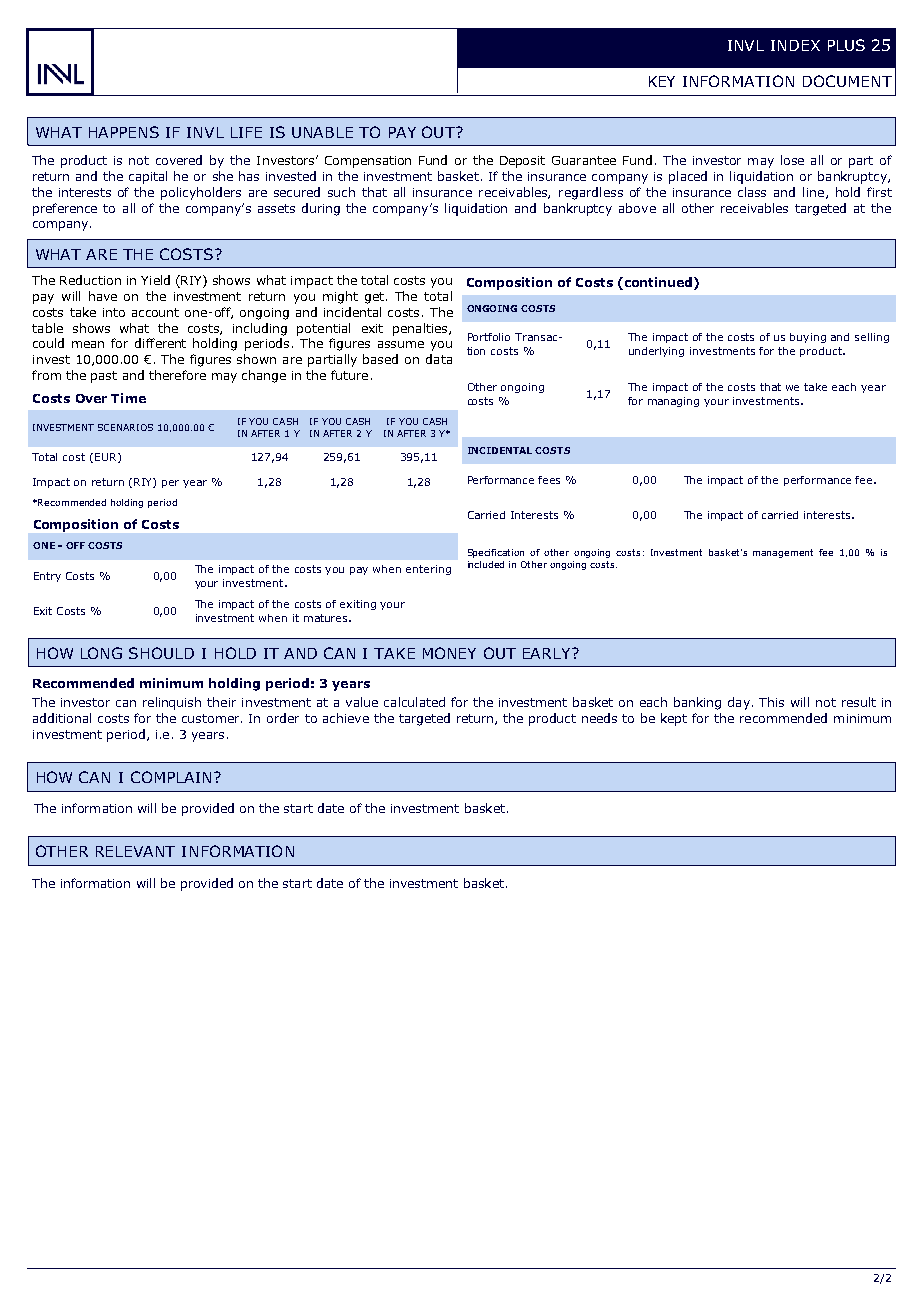 The height and width of the document is (1308, 924). I want to click on Yield, so click(155, 280).
